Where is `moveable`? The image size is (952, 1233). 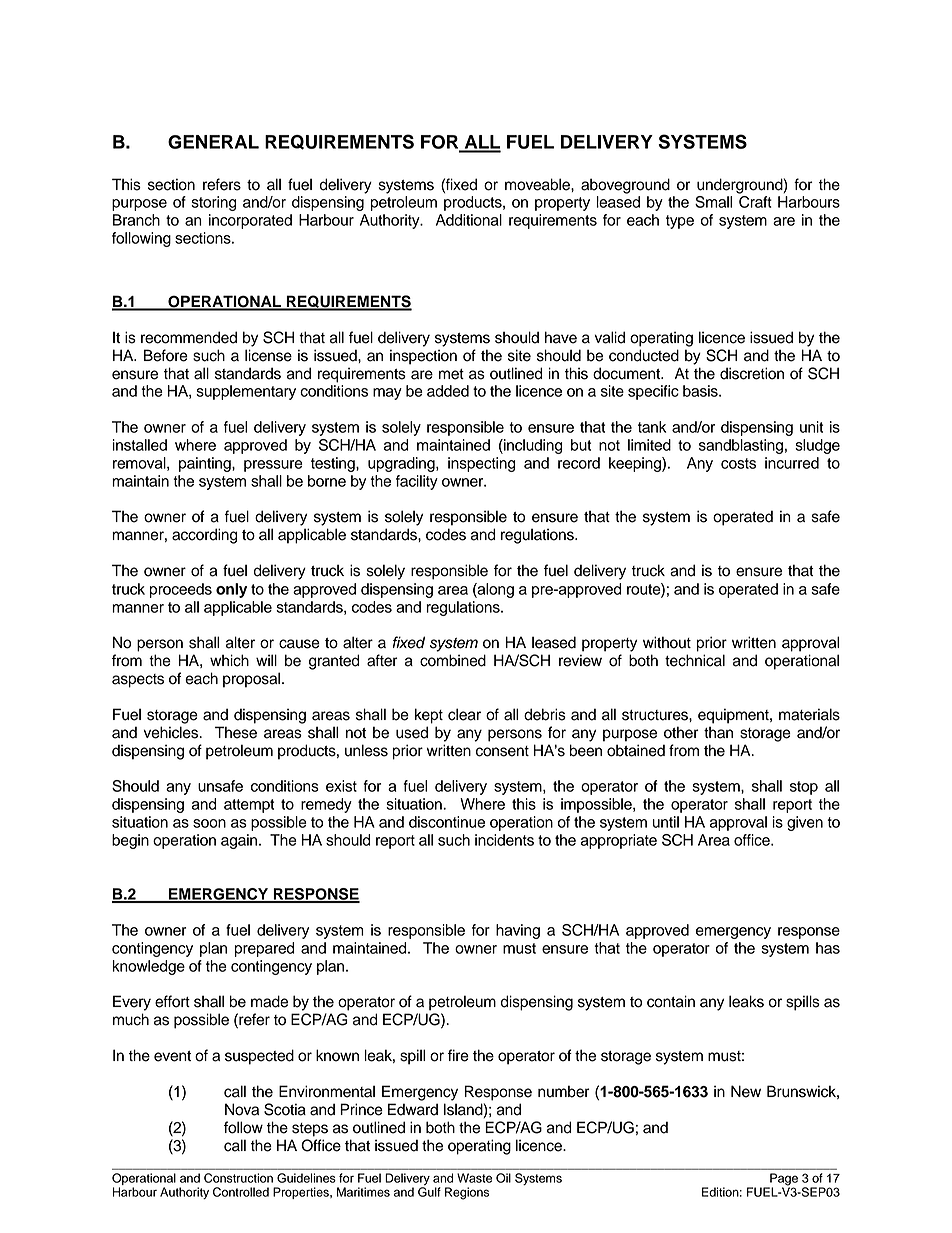 moveable is located at coordinates (538, 184).
